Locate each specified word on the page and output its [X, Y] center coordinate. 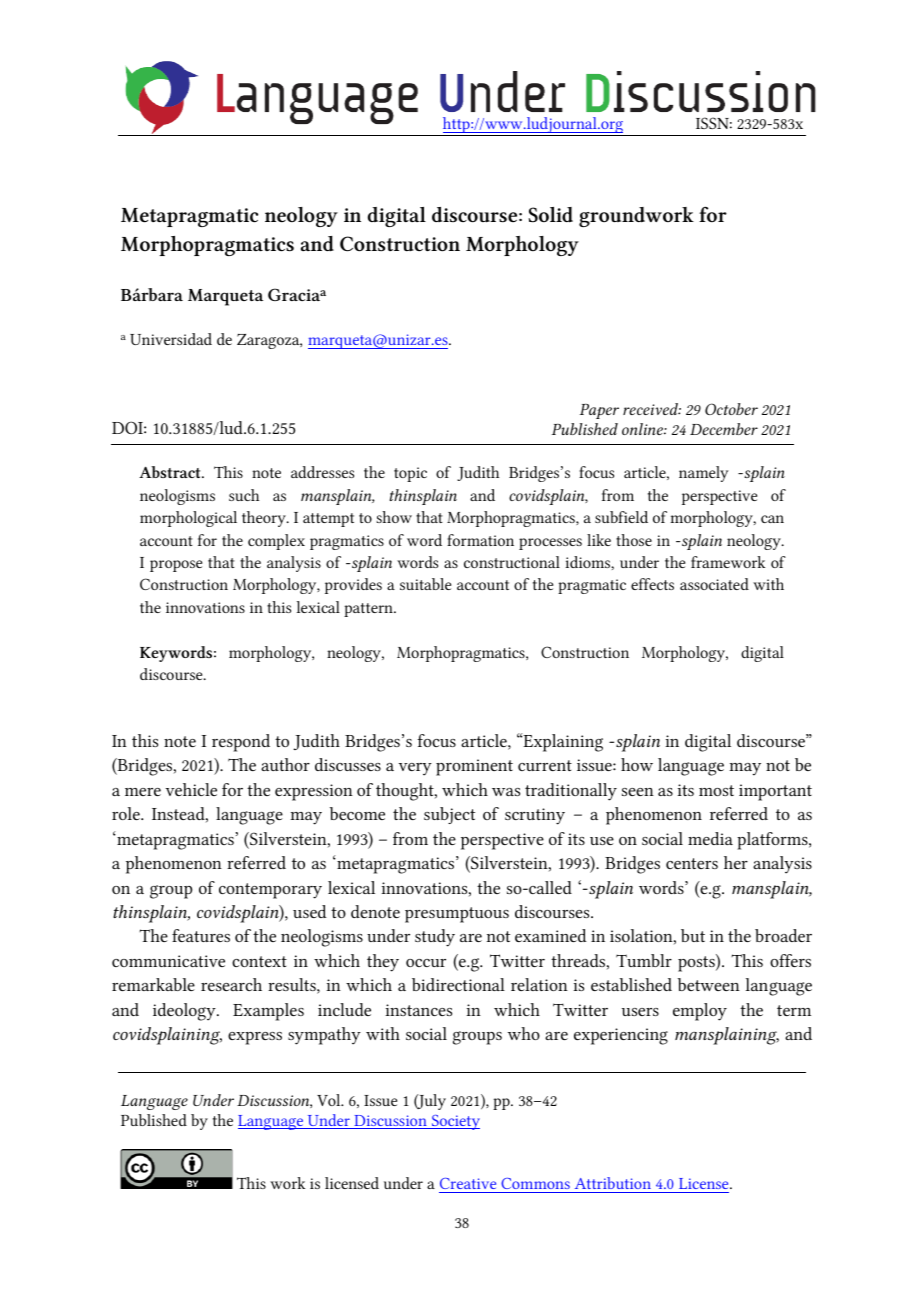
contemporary [270, 891]
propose [176, 566]
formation [480, 540]
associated [714, 584]
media [710, 838]
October [731, 409]
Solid [551, 215]
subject [449, 815]
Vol [330, 1100]
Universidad [171, 339]
